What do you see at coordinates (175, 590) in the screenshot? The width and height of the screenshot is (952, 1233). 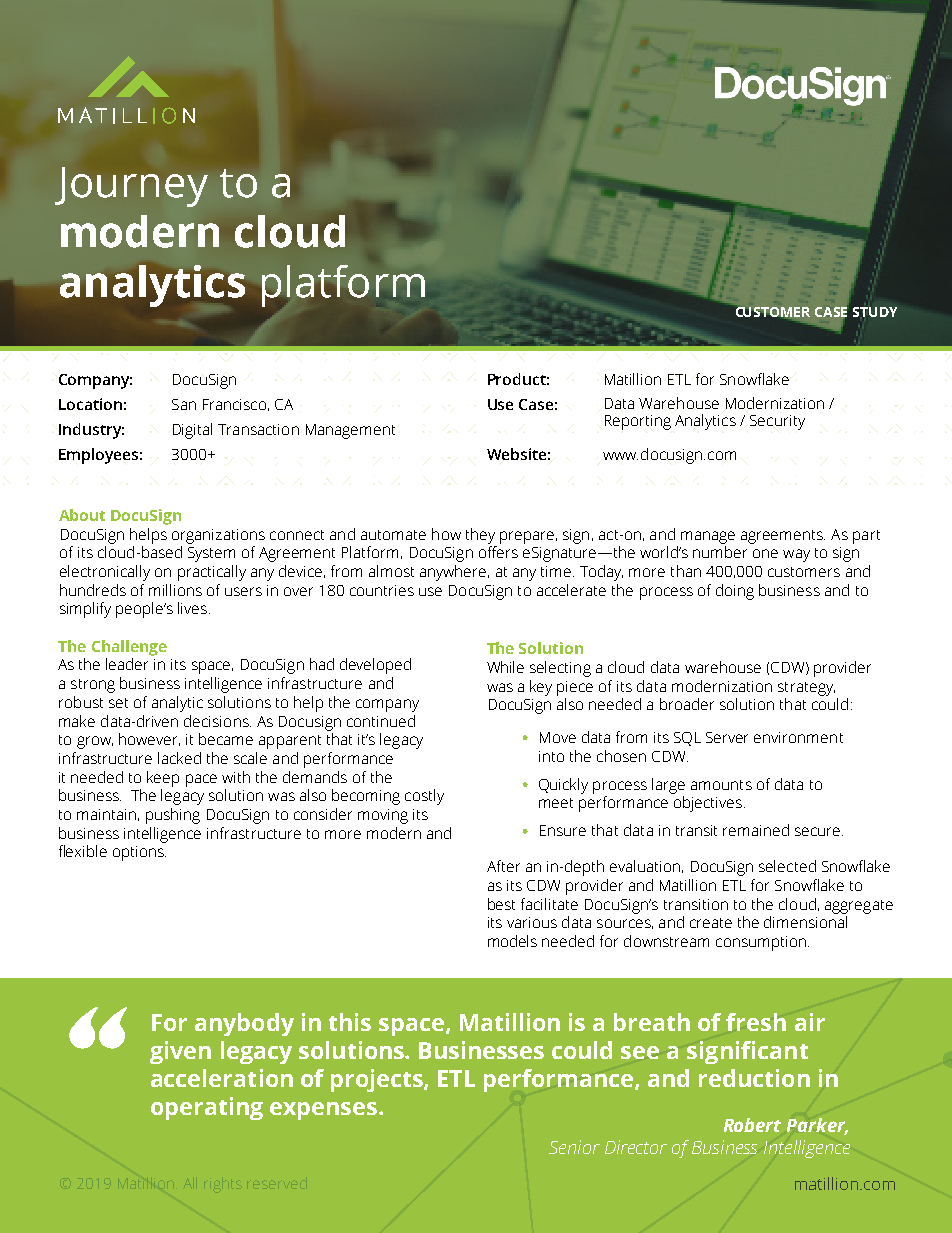 I see `millions` at bounding box center [175, 590].
